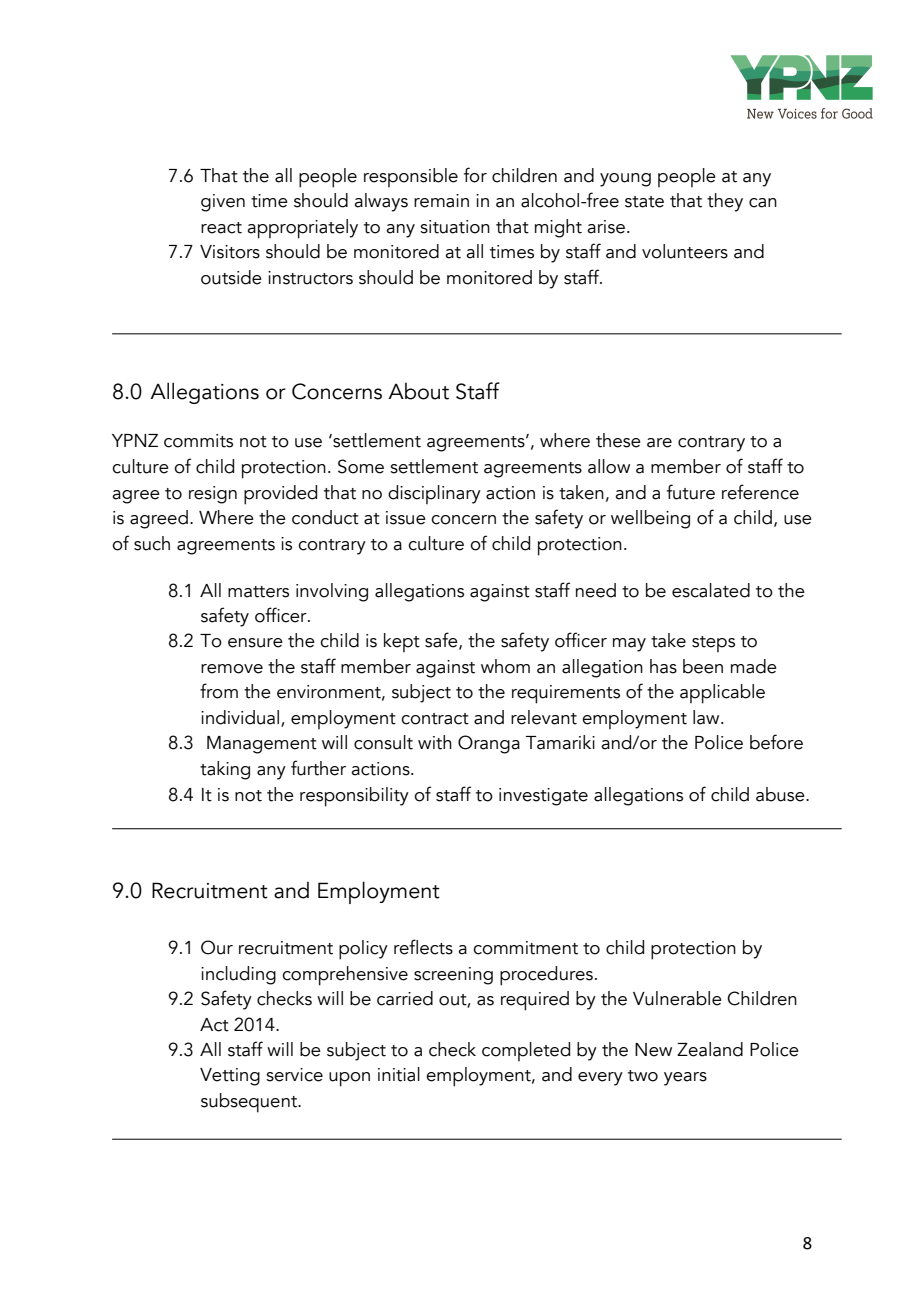  I want to click on given, so click(223, 203).
